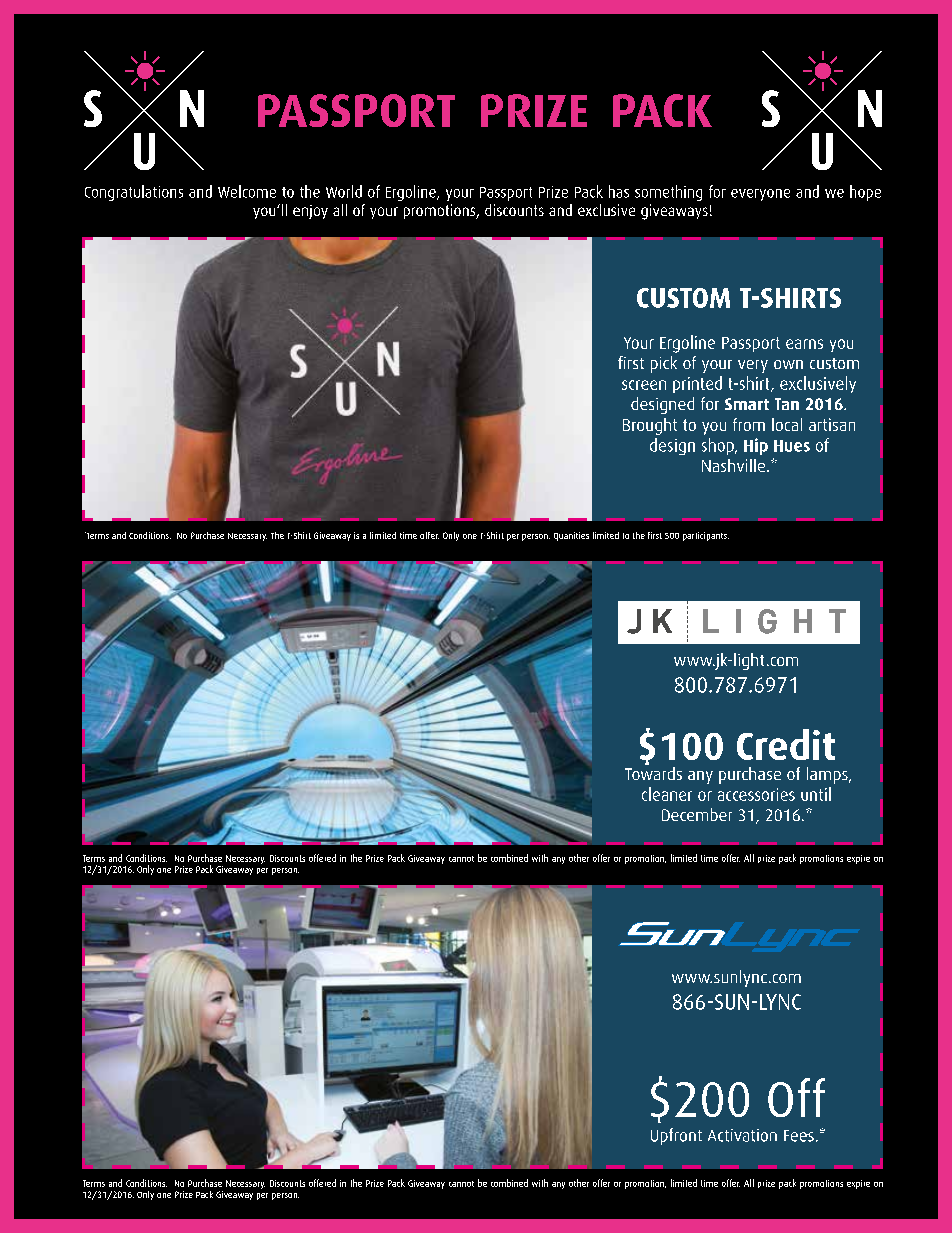 The width and height of the page is (952, 1233). I want to click on hope, so click(865, 193).
